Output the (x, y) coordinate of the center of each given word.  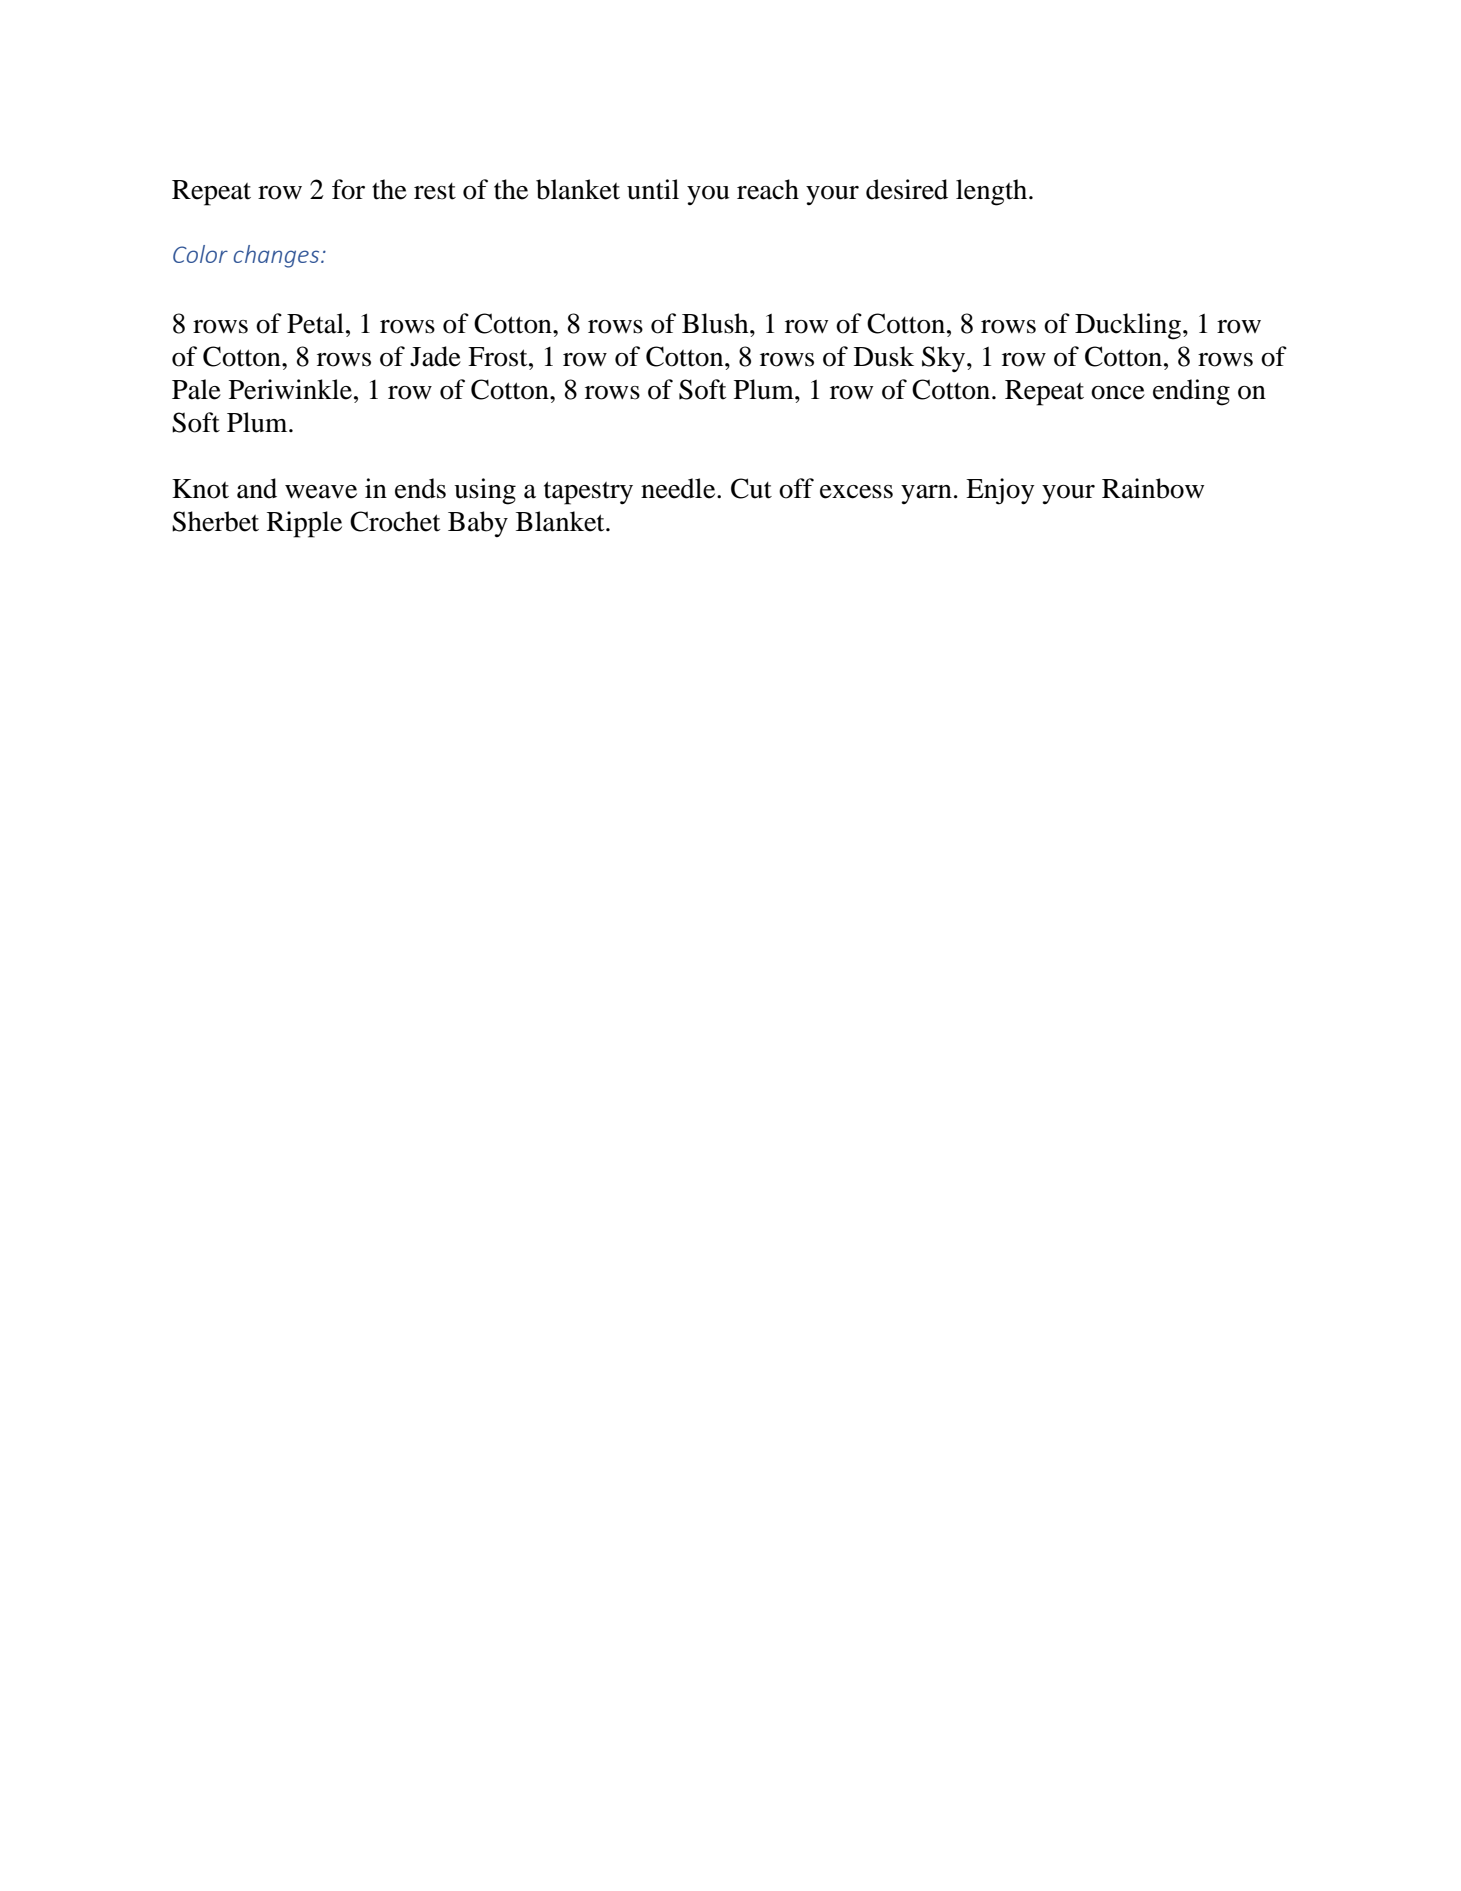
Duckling (1128, 326)
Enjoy (1000, 491)
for (348, 189)
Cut (751, 488)
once (1118, 393)
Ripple (304, 524)
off (796, 488)
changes (277, 256)
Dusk (884, 356)
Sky (945, 359)
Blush (716, 323)
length (993, 192)
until (653, 189)
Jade (435, 356)
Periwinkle (290, 389)
